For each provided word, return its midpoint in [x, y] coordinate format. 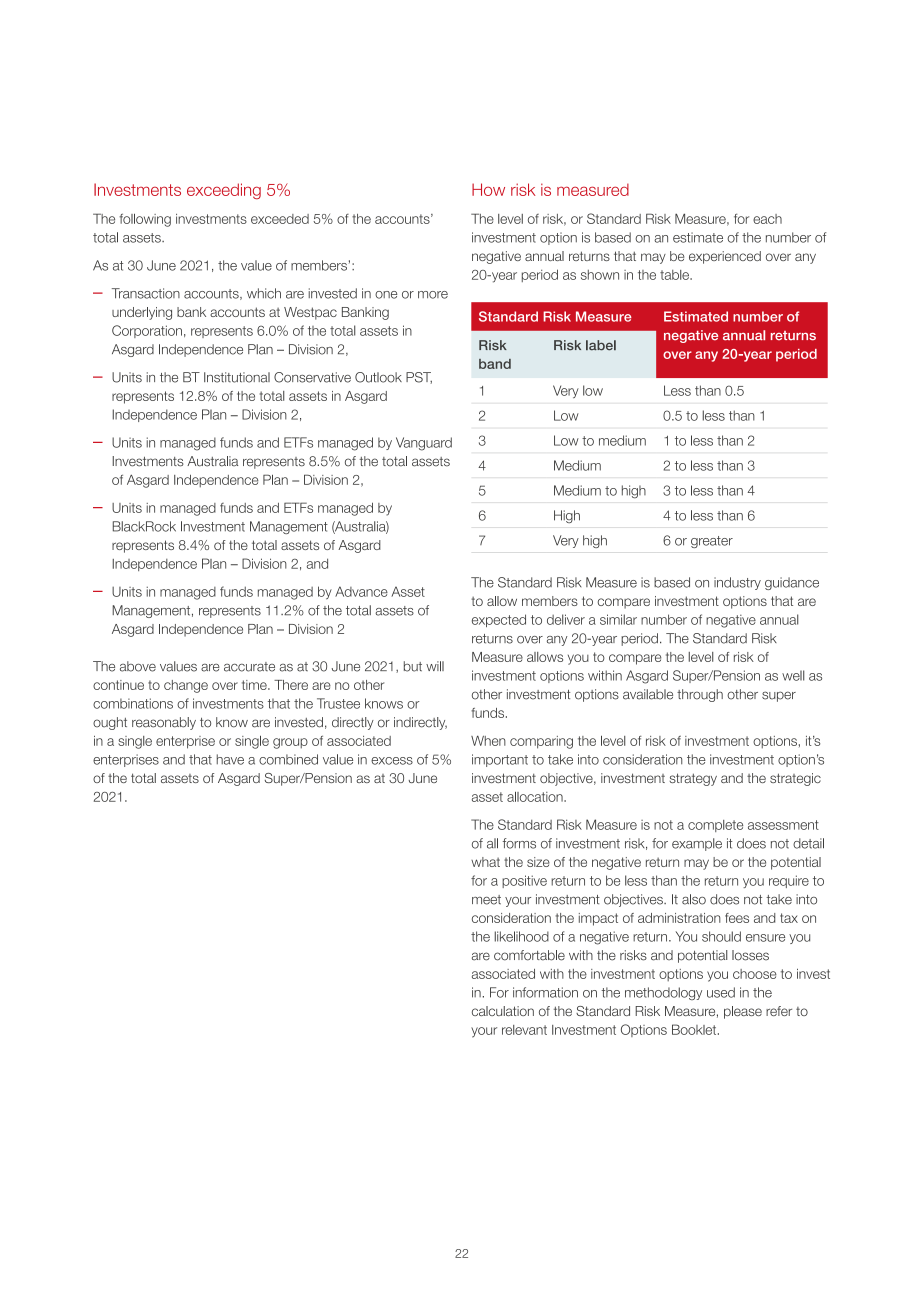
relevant [524, 1030]
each [767, 219]
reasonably [164, 723]
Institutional [237, 377]
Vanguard [424, 444]
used [721, 992]
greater [712, 542]
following [145, 220]
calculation [503, 1011]
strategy [693, 779]
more [433, 295]
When [488, 741]
